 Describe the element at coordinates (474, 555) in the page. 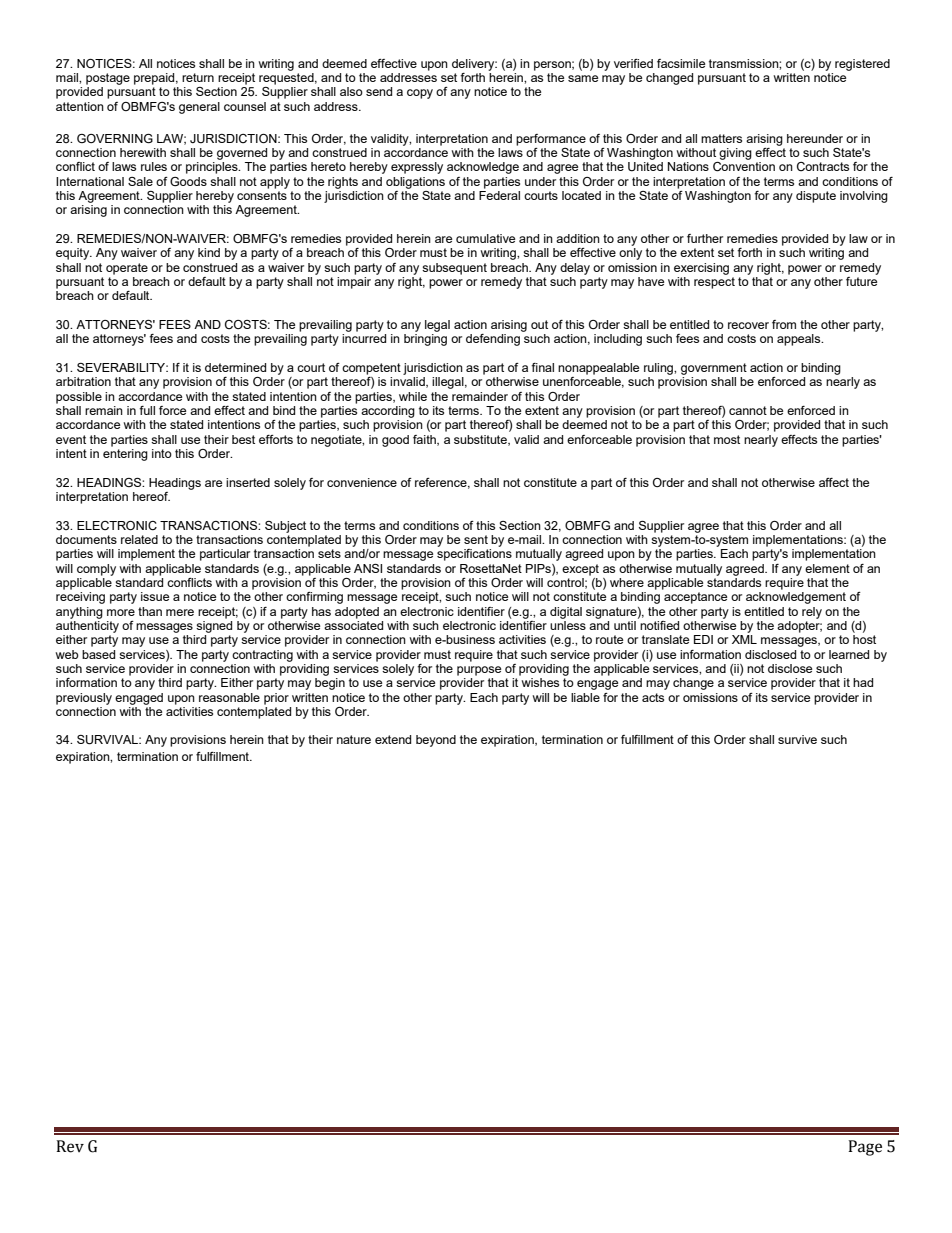

I see `specifications` at that location.
